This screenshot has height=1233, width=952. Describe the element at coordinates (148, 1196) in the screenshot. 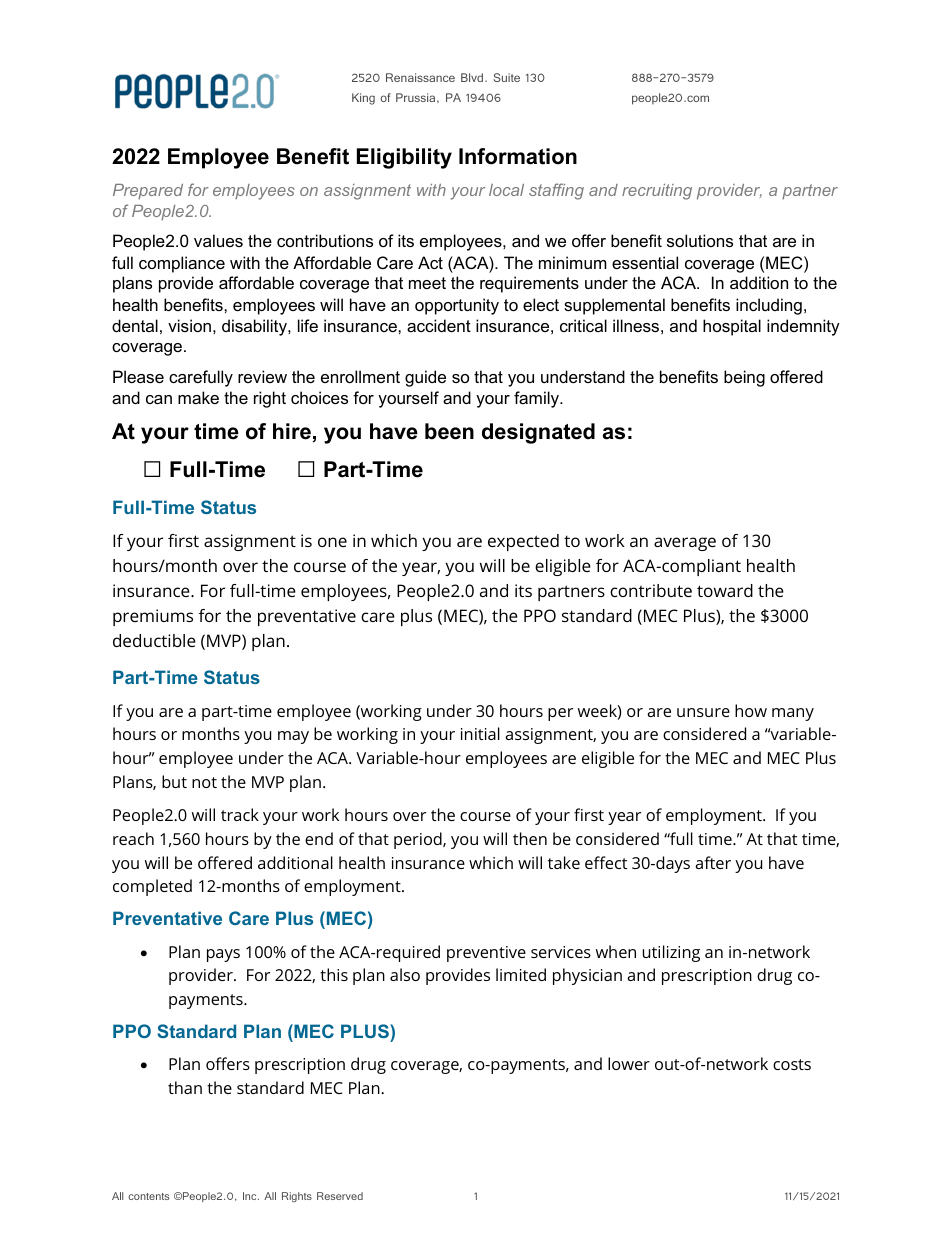

I see `contents` at that location.
